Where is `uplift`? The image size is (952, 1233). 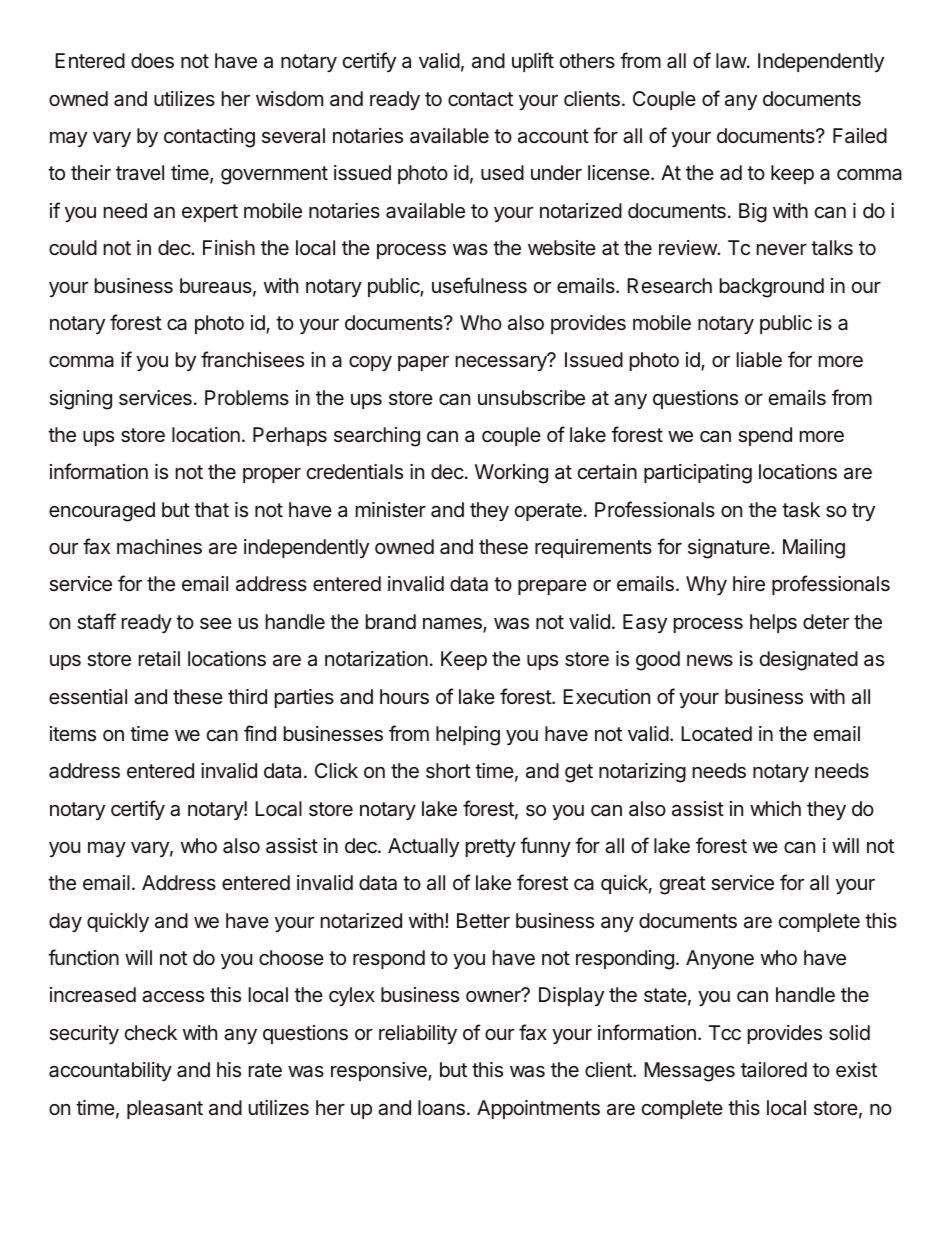
uplift is located at coordinates (533, 62).
